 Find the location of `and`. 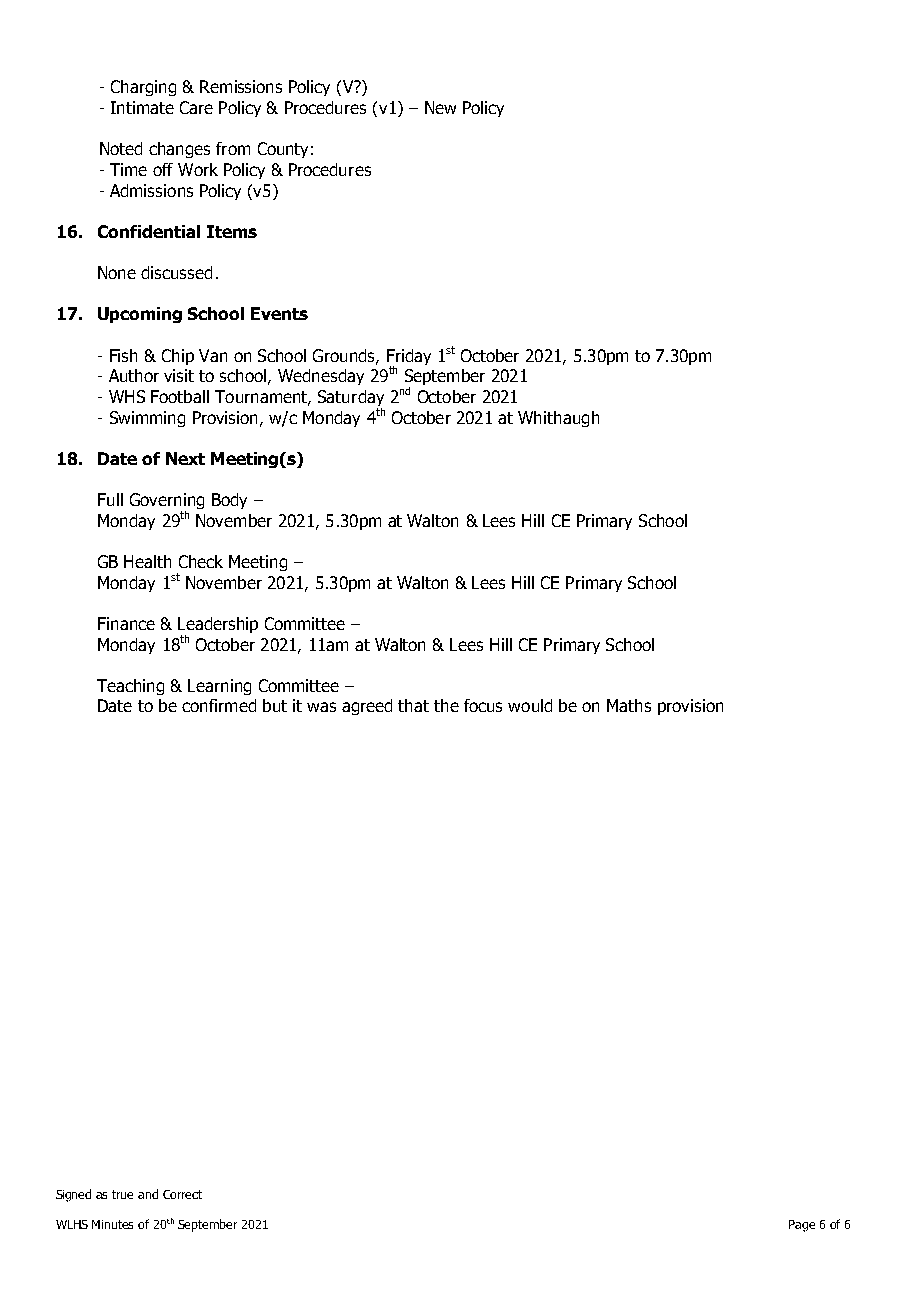

and is located at coordinates (148, 1194).
